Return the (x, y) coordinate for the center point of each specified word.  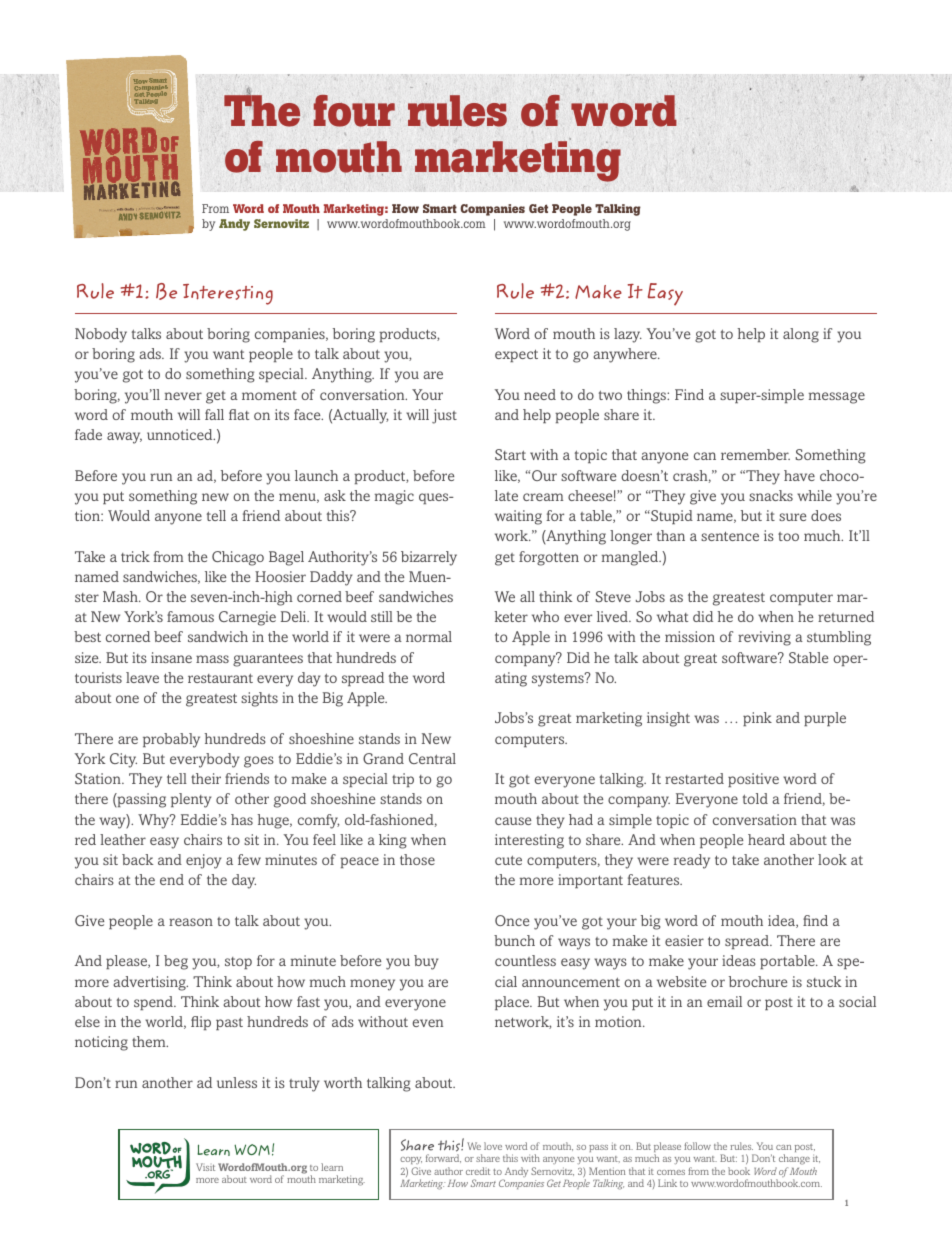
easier (684, 940)
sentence (730, 536)
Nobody (101, 335)
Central (432, 758)
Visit (205, 1167)
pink (757, 719)
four (354, 111)
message (837, 398)
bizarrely (429, 558)
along (801, 335)
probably (171, 740)
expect (516, 355)
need (540, 394)
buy (426, 962)
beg (176, 962)
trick (135, 556)
